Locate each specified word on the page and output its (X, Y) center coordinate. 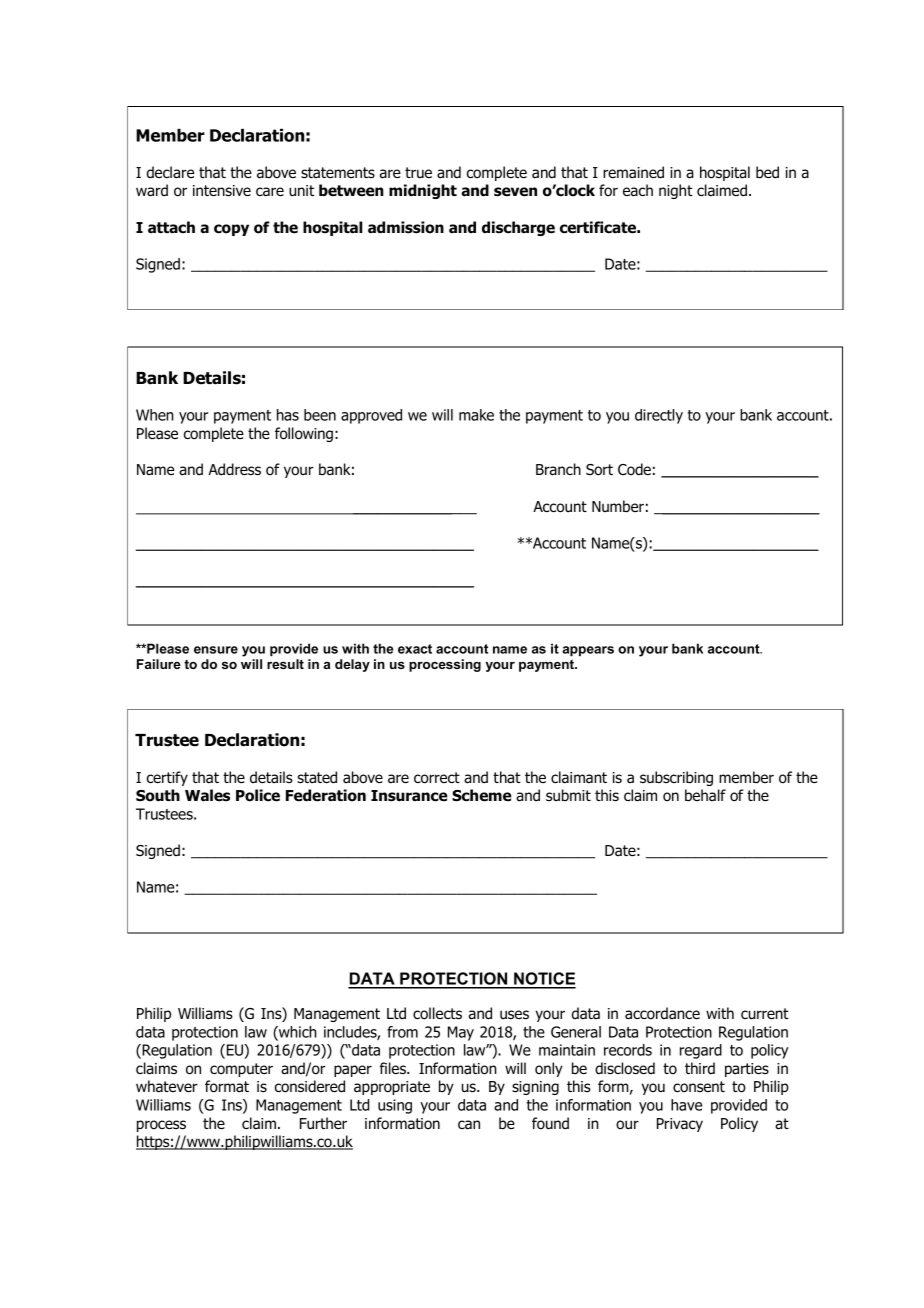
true (418, 173)
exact (415, 649)
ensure (216, 650)
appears (588, 651)
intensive (222, 190)
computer (241, 1070)
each (638, 190)
